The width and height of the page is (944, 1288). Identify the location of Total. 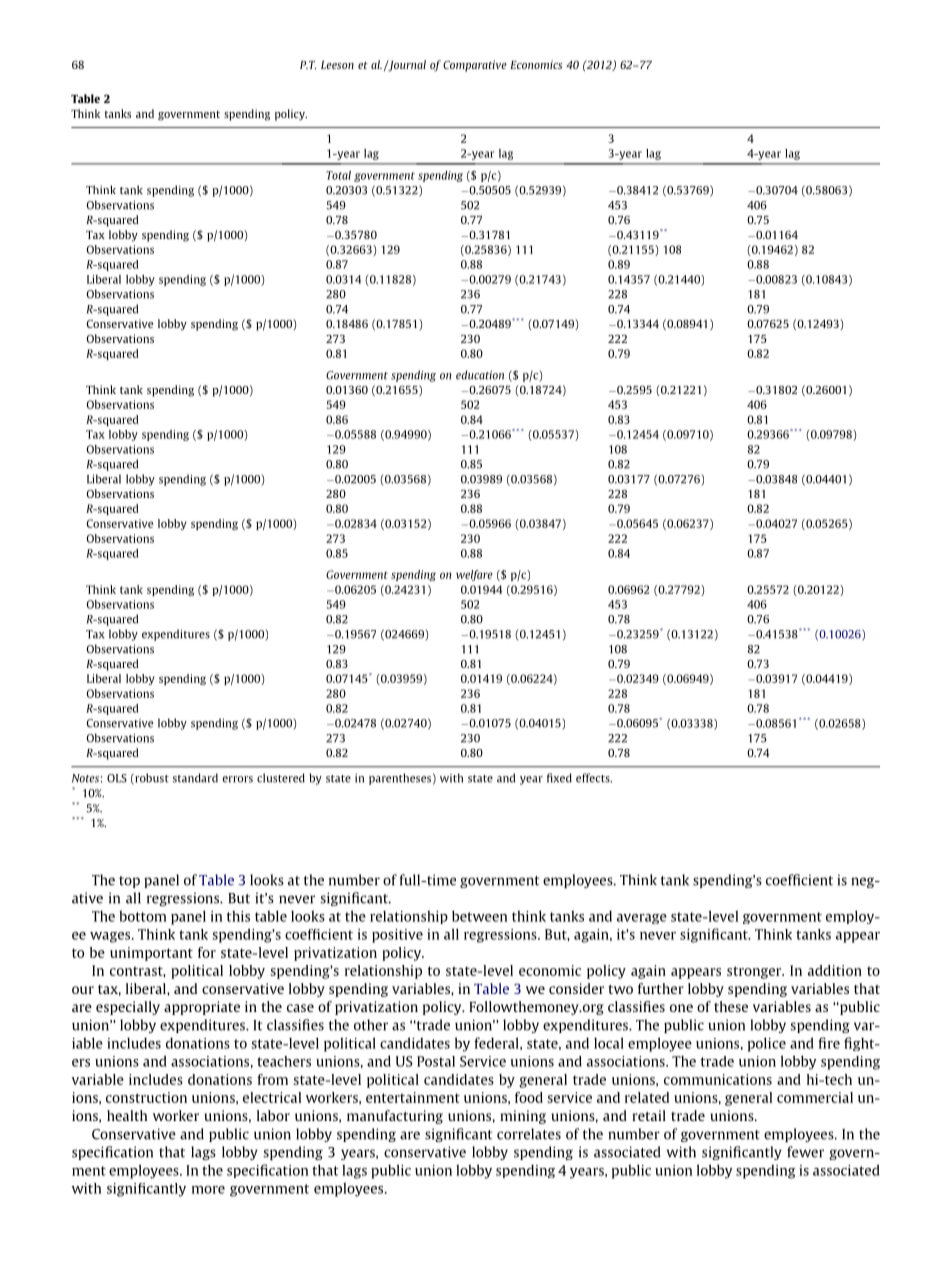
(338, 175).
